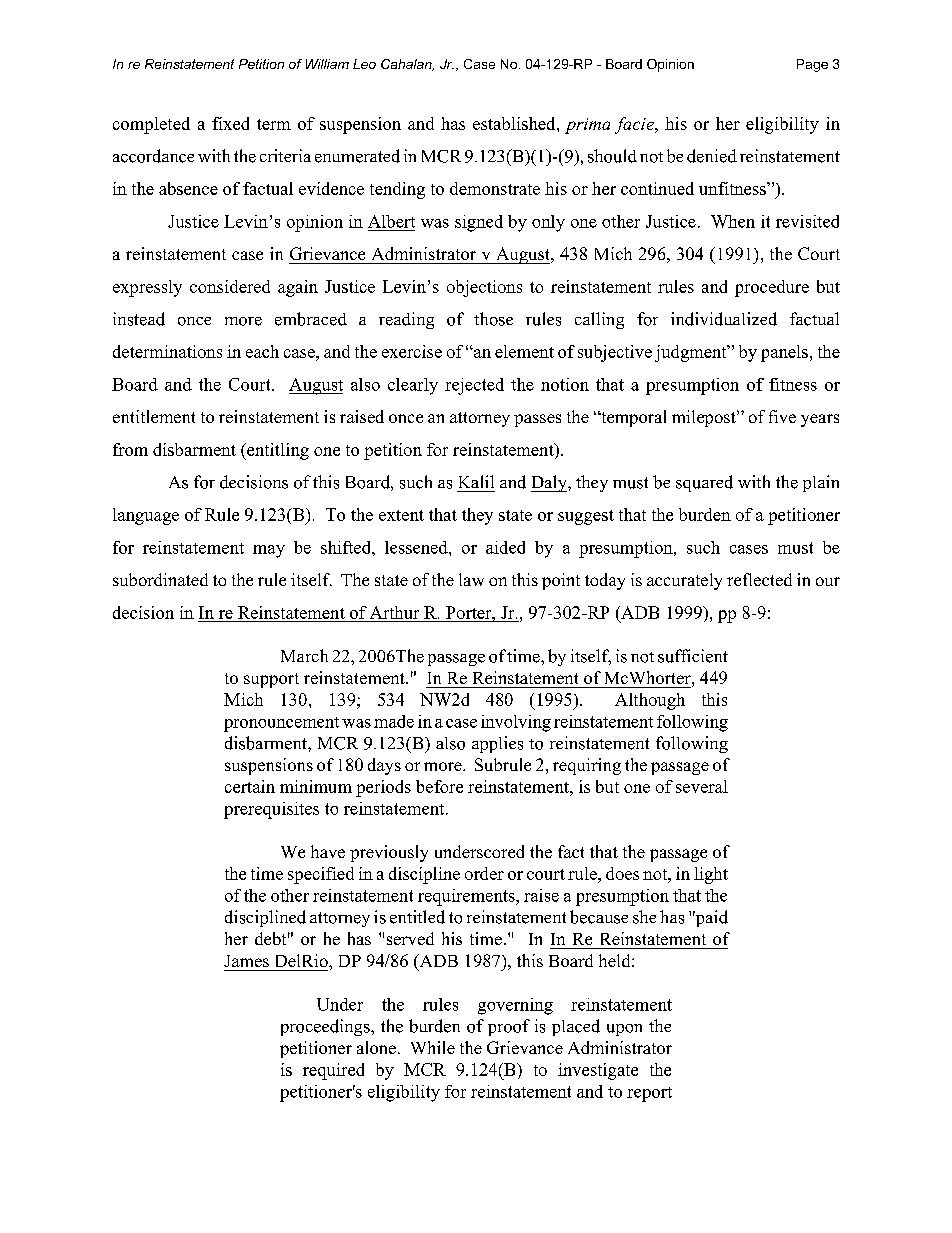 The image size is (952, 1233). Describe the element at coordinates (250, 786) in the screenshot. I see `certain` at that location.
